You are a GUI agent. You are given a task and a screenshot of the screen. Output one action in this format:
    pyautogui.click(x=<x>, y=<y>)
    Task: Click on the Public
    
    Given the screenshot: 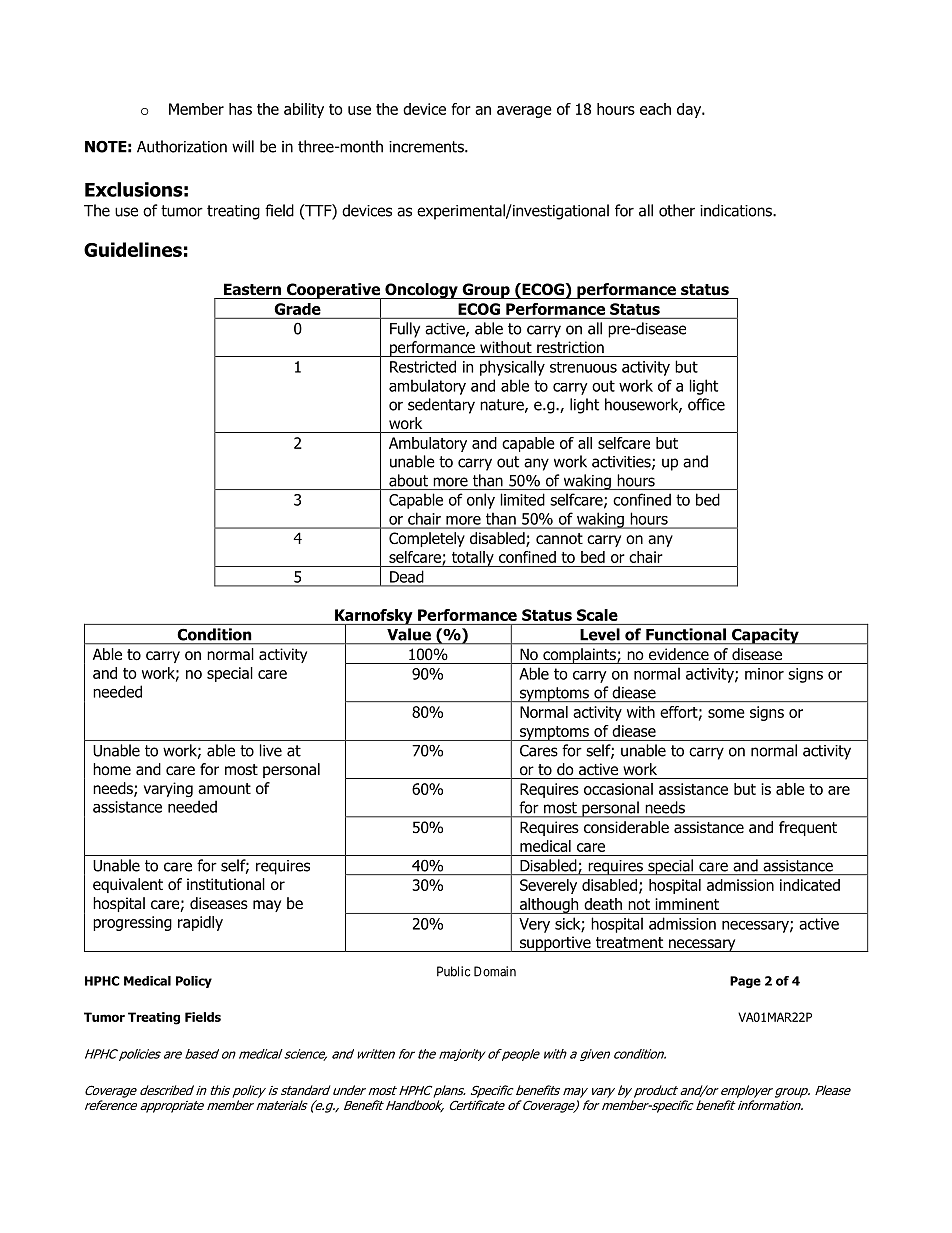 What is the action you would take?
    pyautogui.click(x=453, y=971)
